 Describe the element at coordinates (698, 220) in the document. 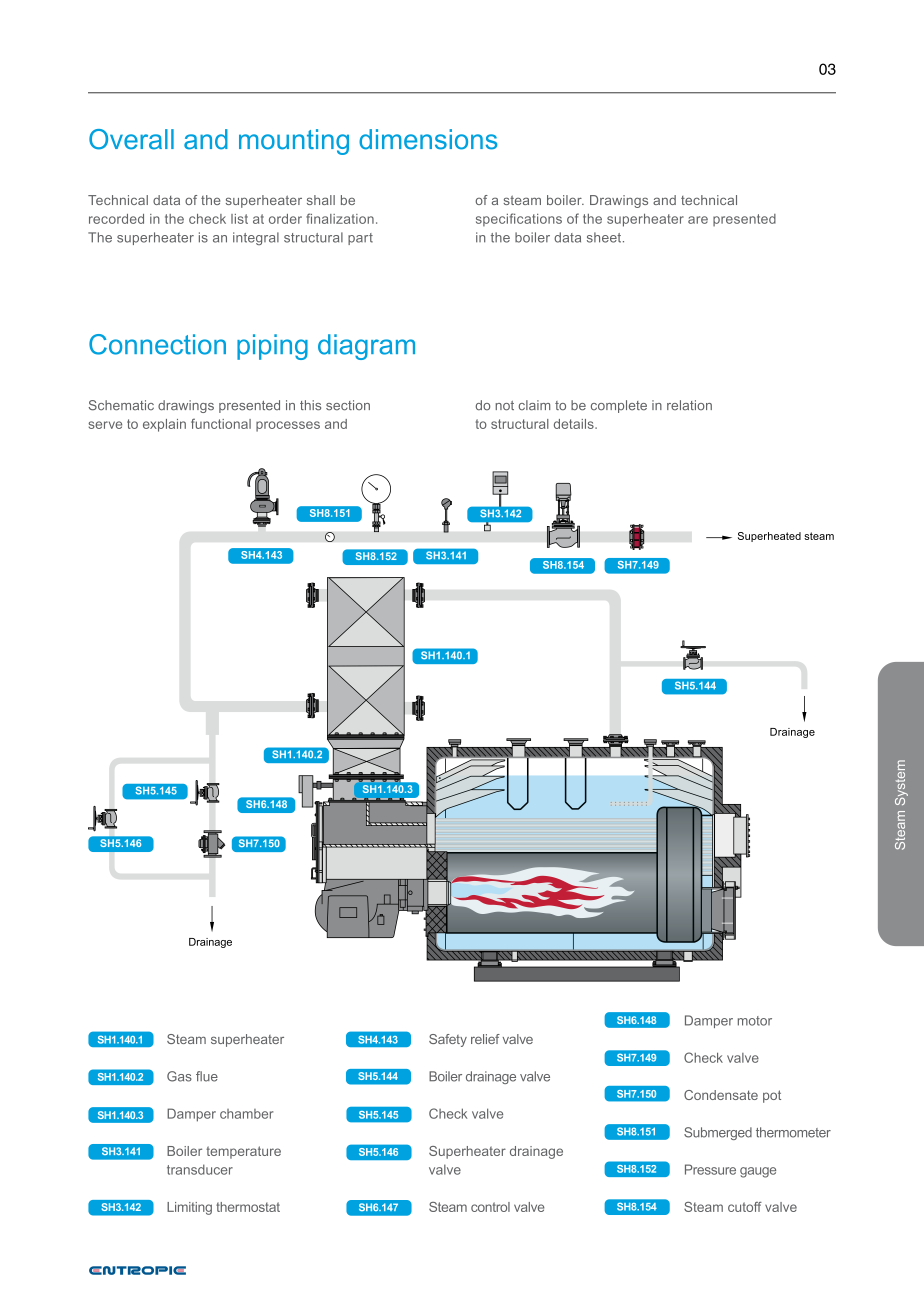

I see `are` at that location.
